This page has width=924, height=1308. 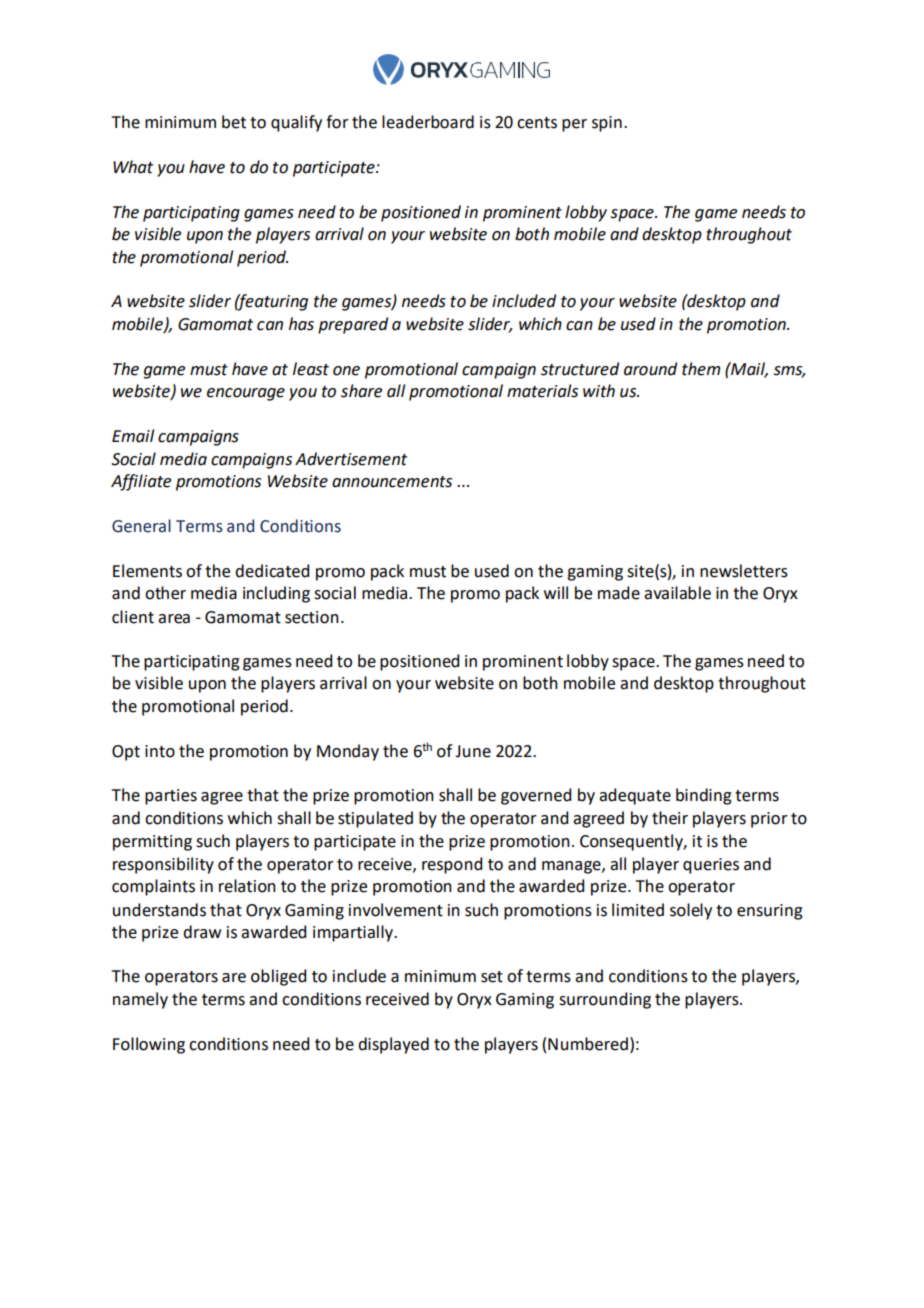 What do you see at coordinates (428, 122) in the page?
I see `leaderboard` at bounding box center [428, 122].
